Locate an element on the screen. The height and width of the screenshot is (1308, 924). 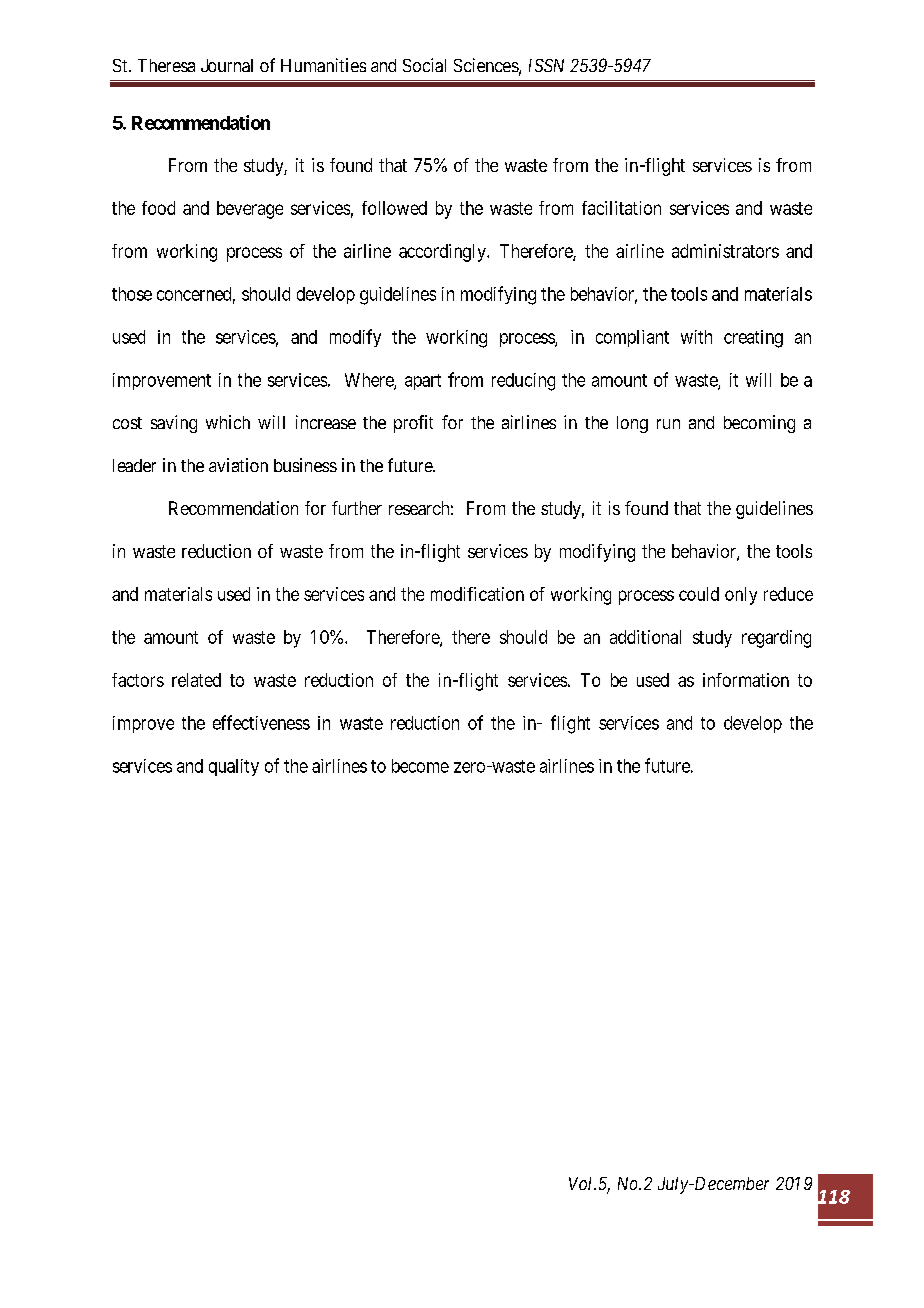
quality is located at coordinates (234, 767).
